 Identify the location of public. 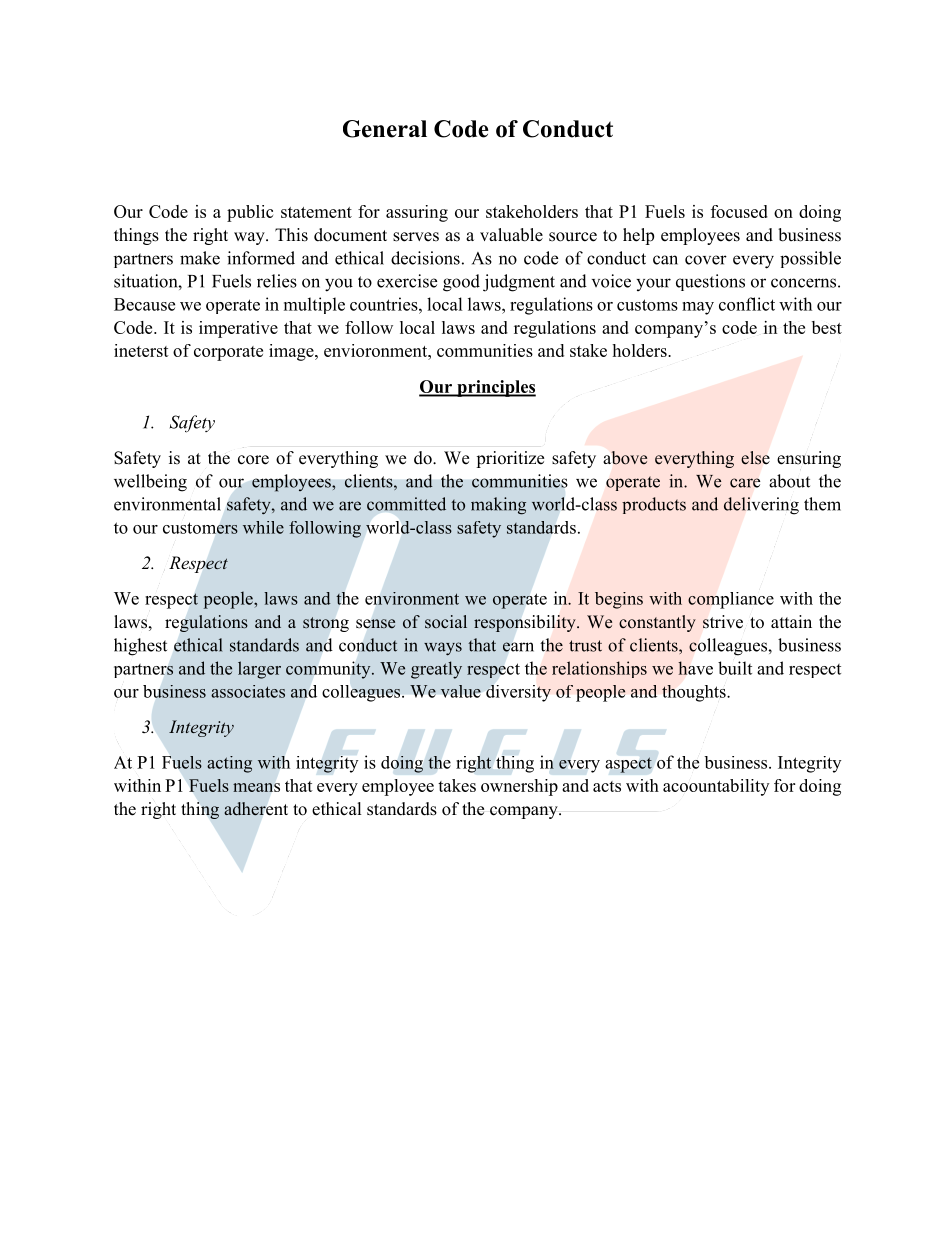
(250, 213).
